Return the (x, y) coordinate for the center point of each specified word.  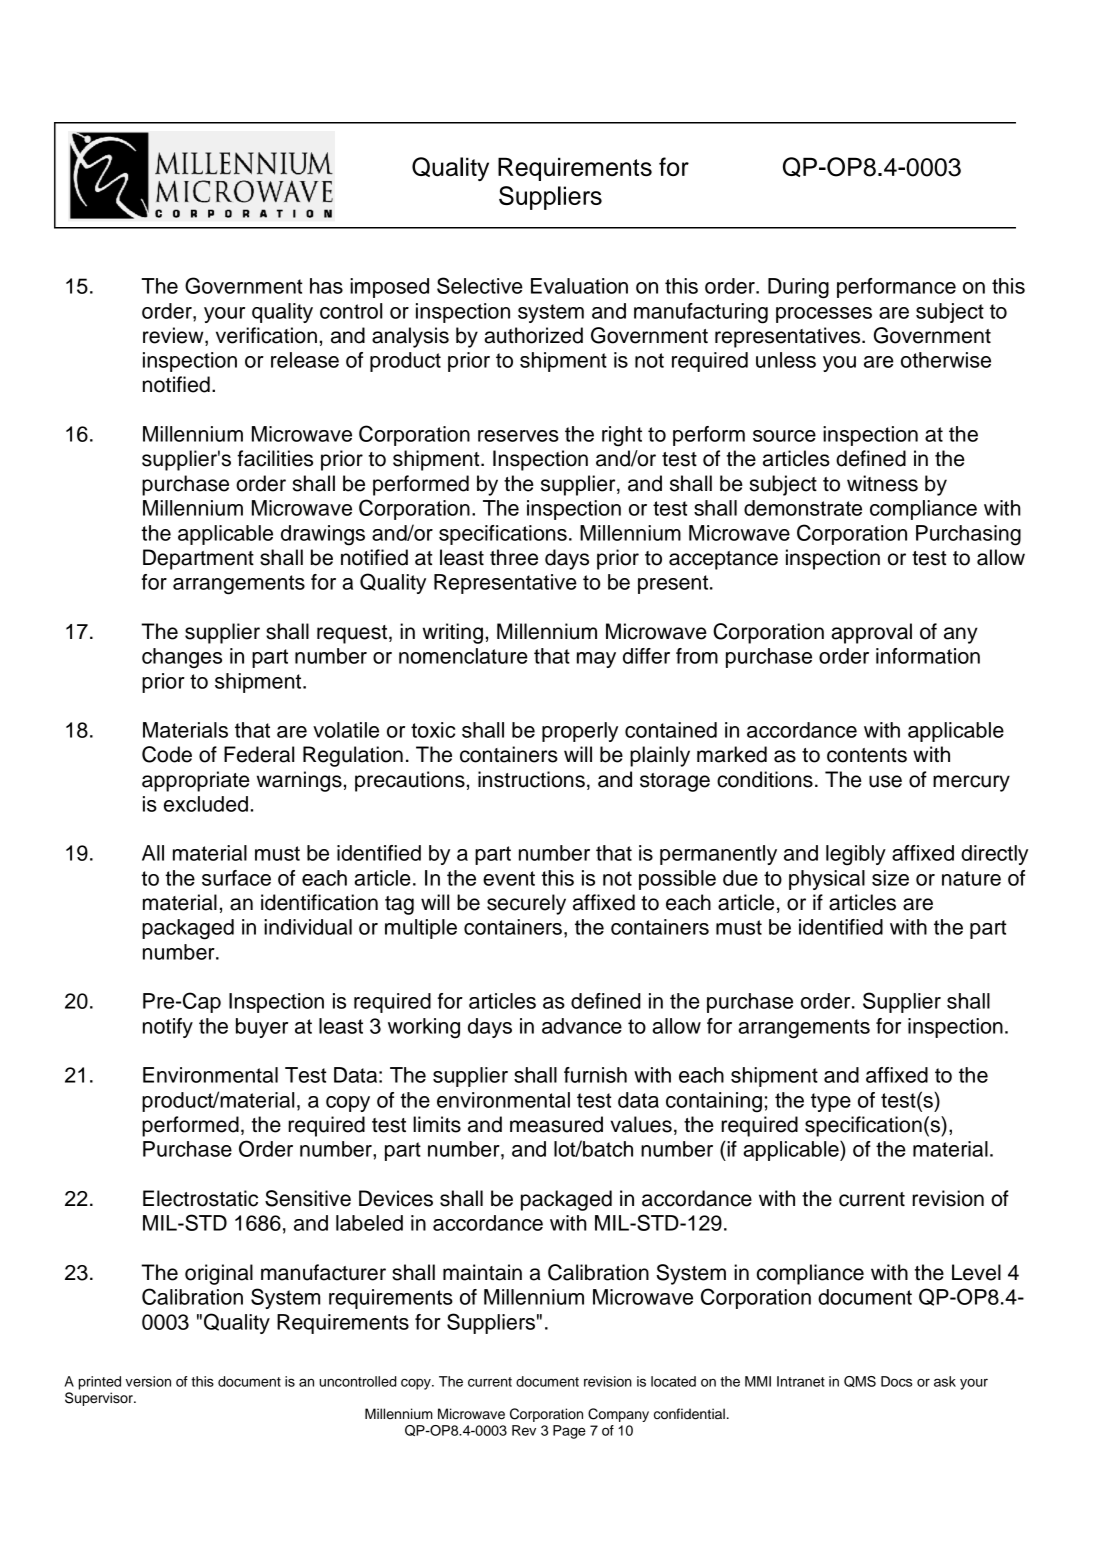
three (514, 557)
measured (556, 1124)
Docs (896, 1381)
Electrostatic (200, 1198)
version (148, 1381)
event (509, 878)
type (831, 1102)
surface (236, 878)
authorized (533, 335)
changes (182, 658)
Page (569, 1432)
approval (871, 633)
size (890, 878)
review (174, 336)
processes (824, 315)
